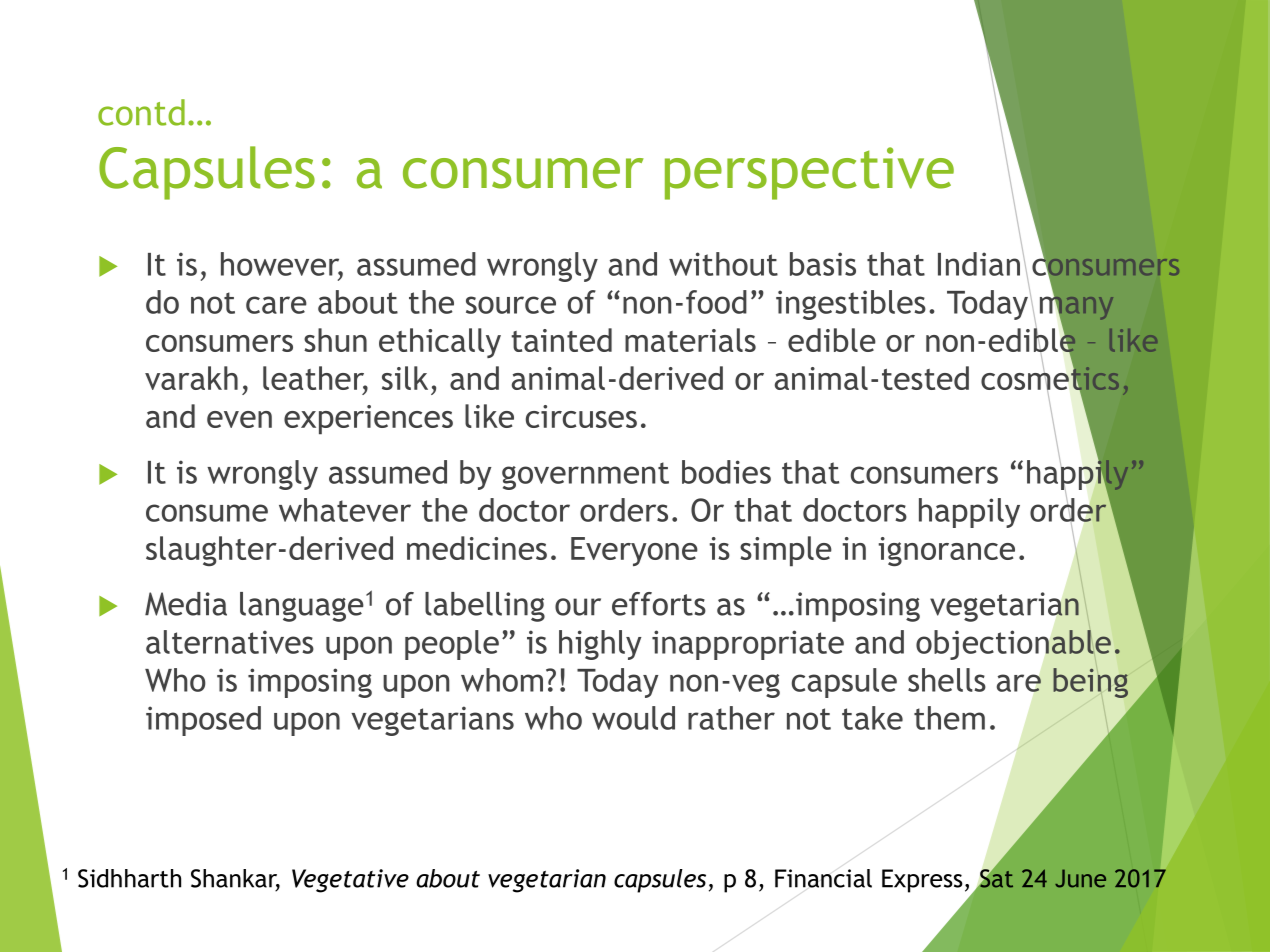  I want to click on government, so click(585, 476).
